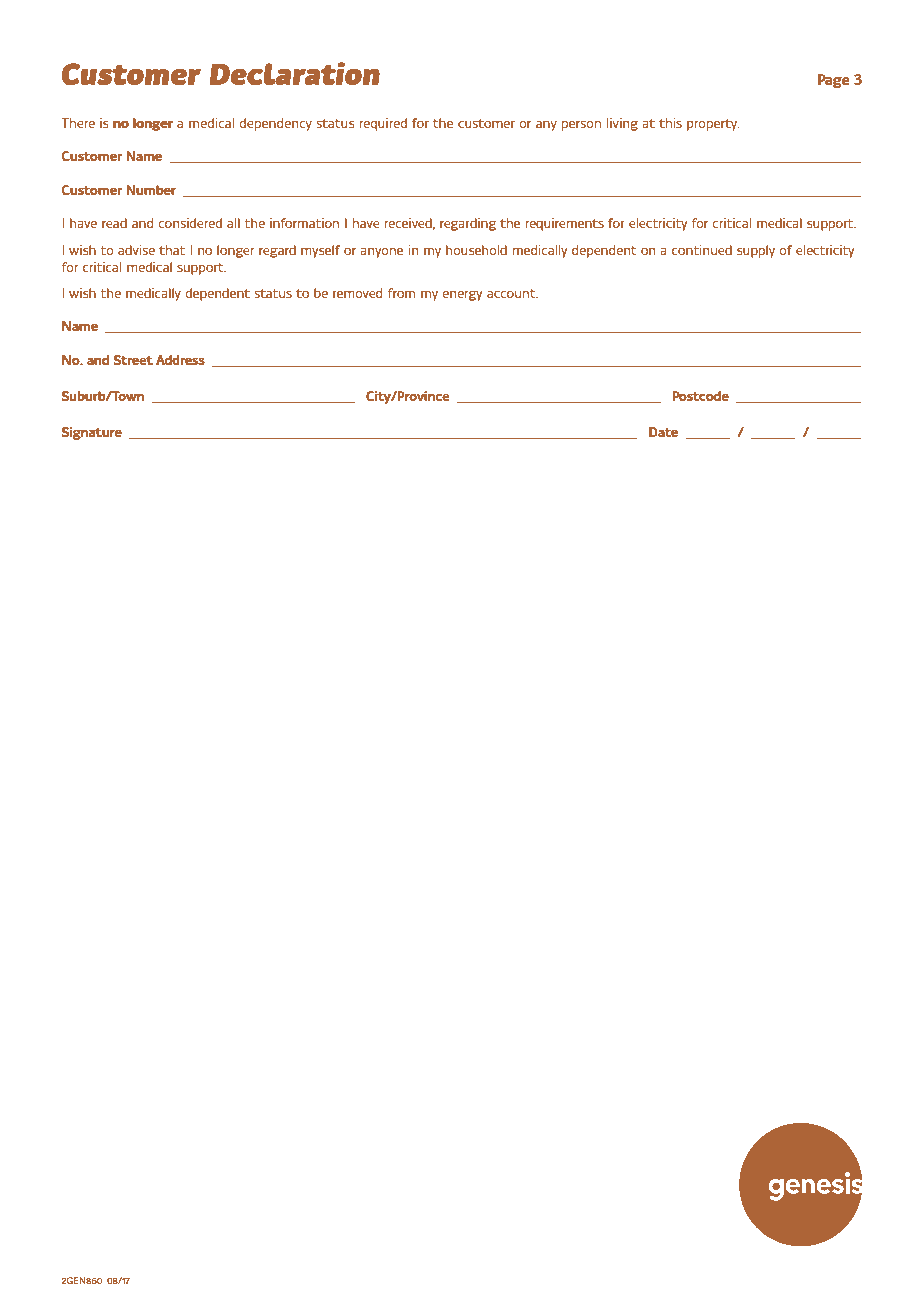 This screenshot has height=1308, width=924. I want to click on Declaration, so click(295, 73).
